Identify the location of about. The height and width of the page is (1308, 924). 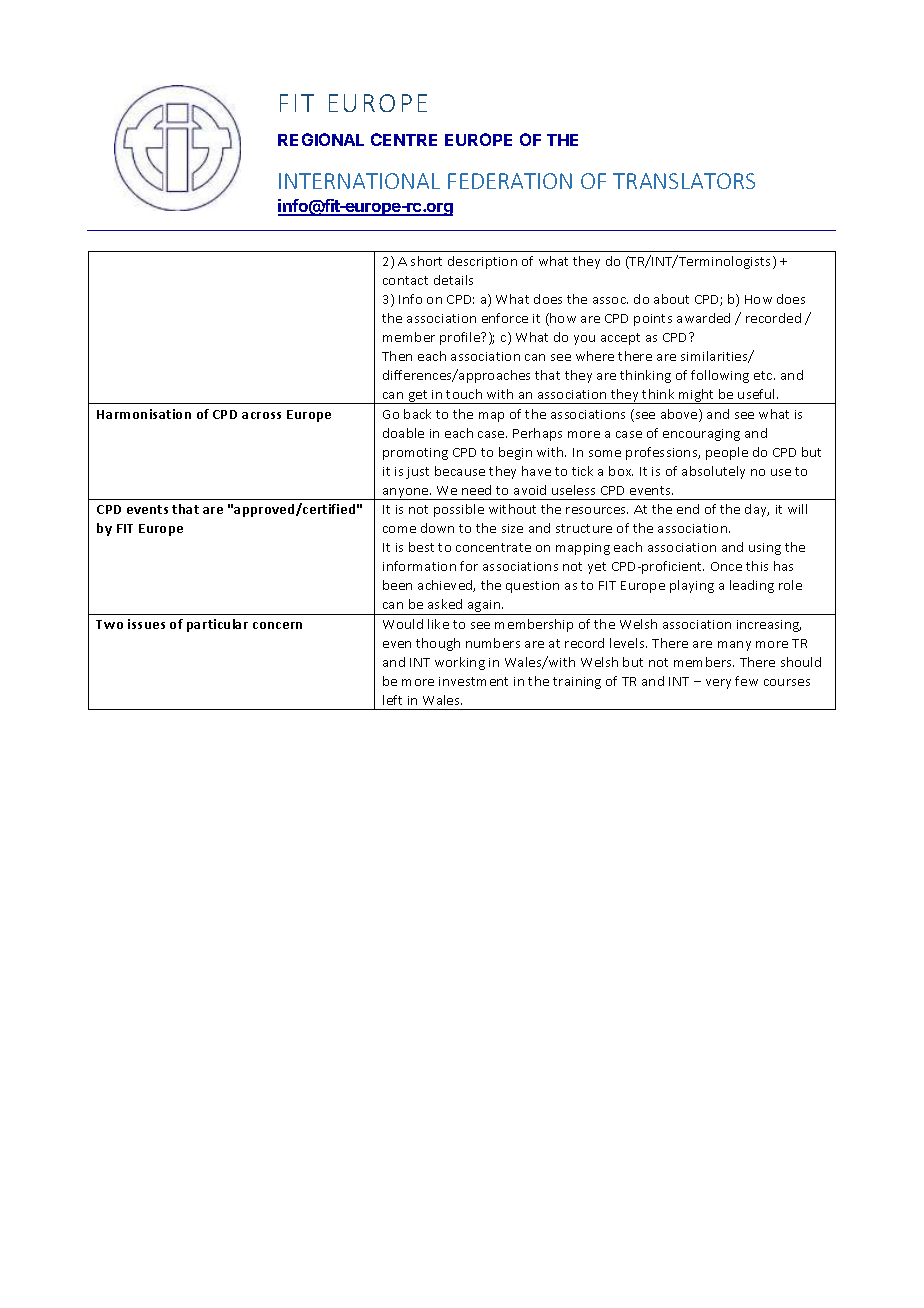
(671, 299).
